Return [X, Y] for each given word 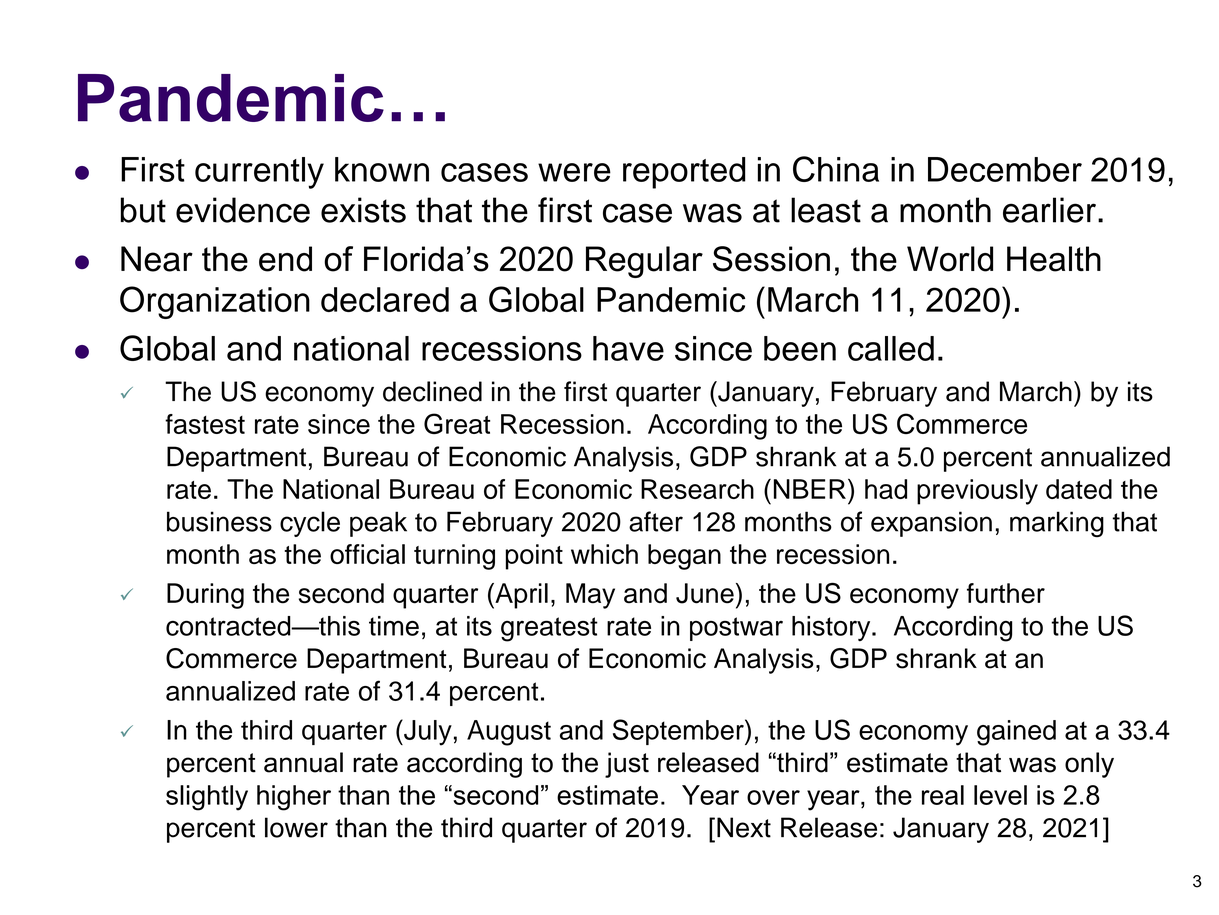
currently [259, 173]
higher [294, 798]
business [219, 521]
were [574, 172]
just [627, 765]
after [656, 521]
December [1005, 169]
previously [977, 492]
